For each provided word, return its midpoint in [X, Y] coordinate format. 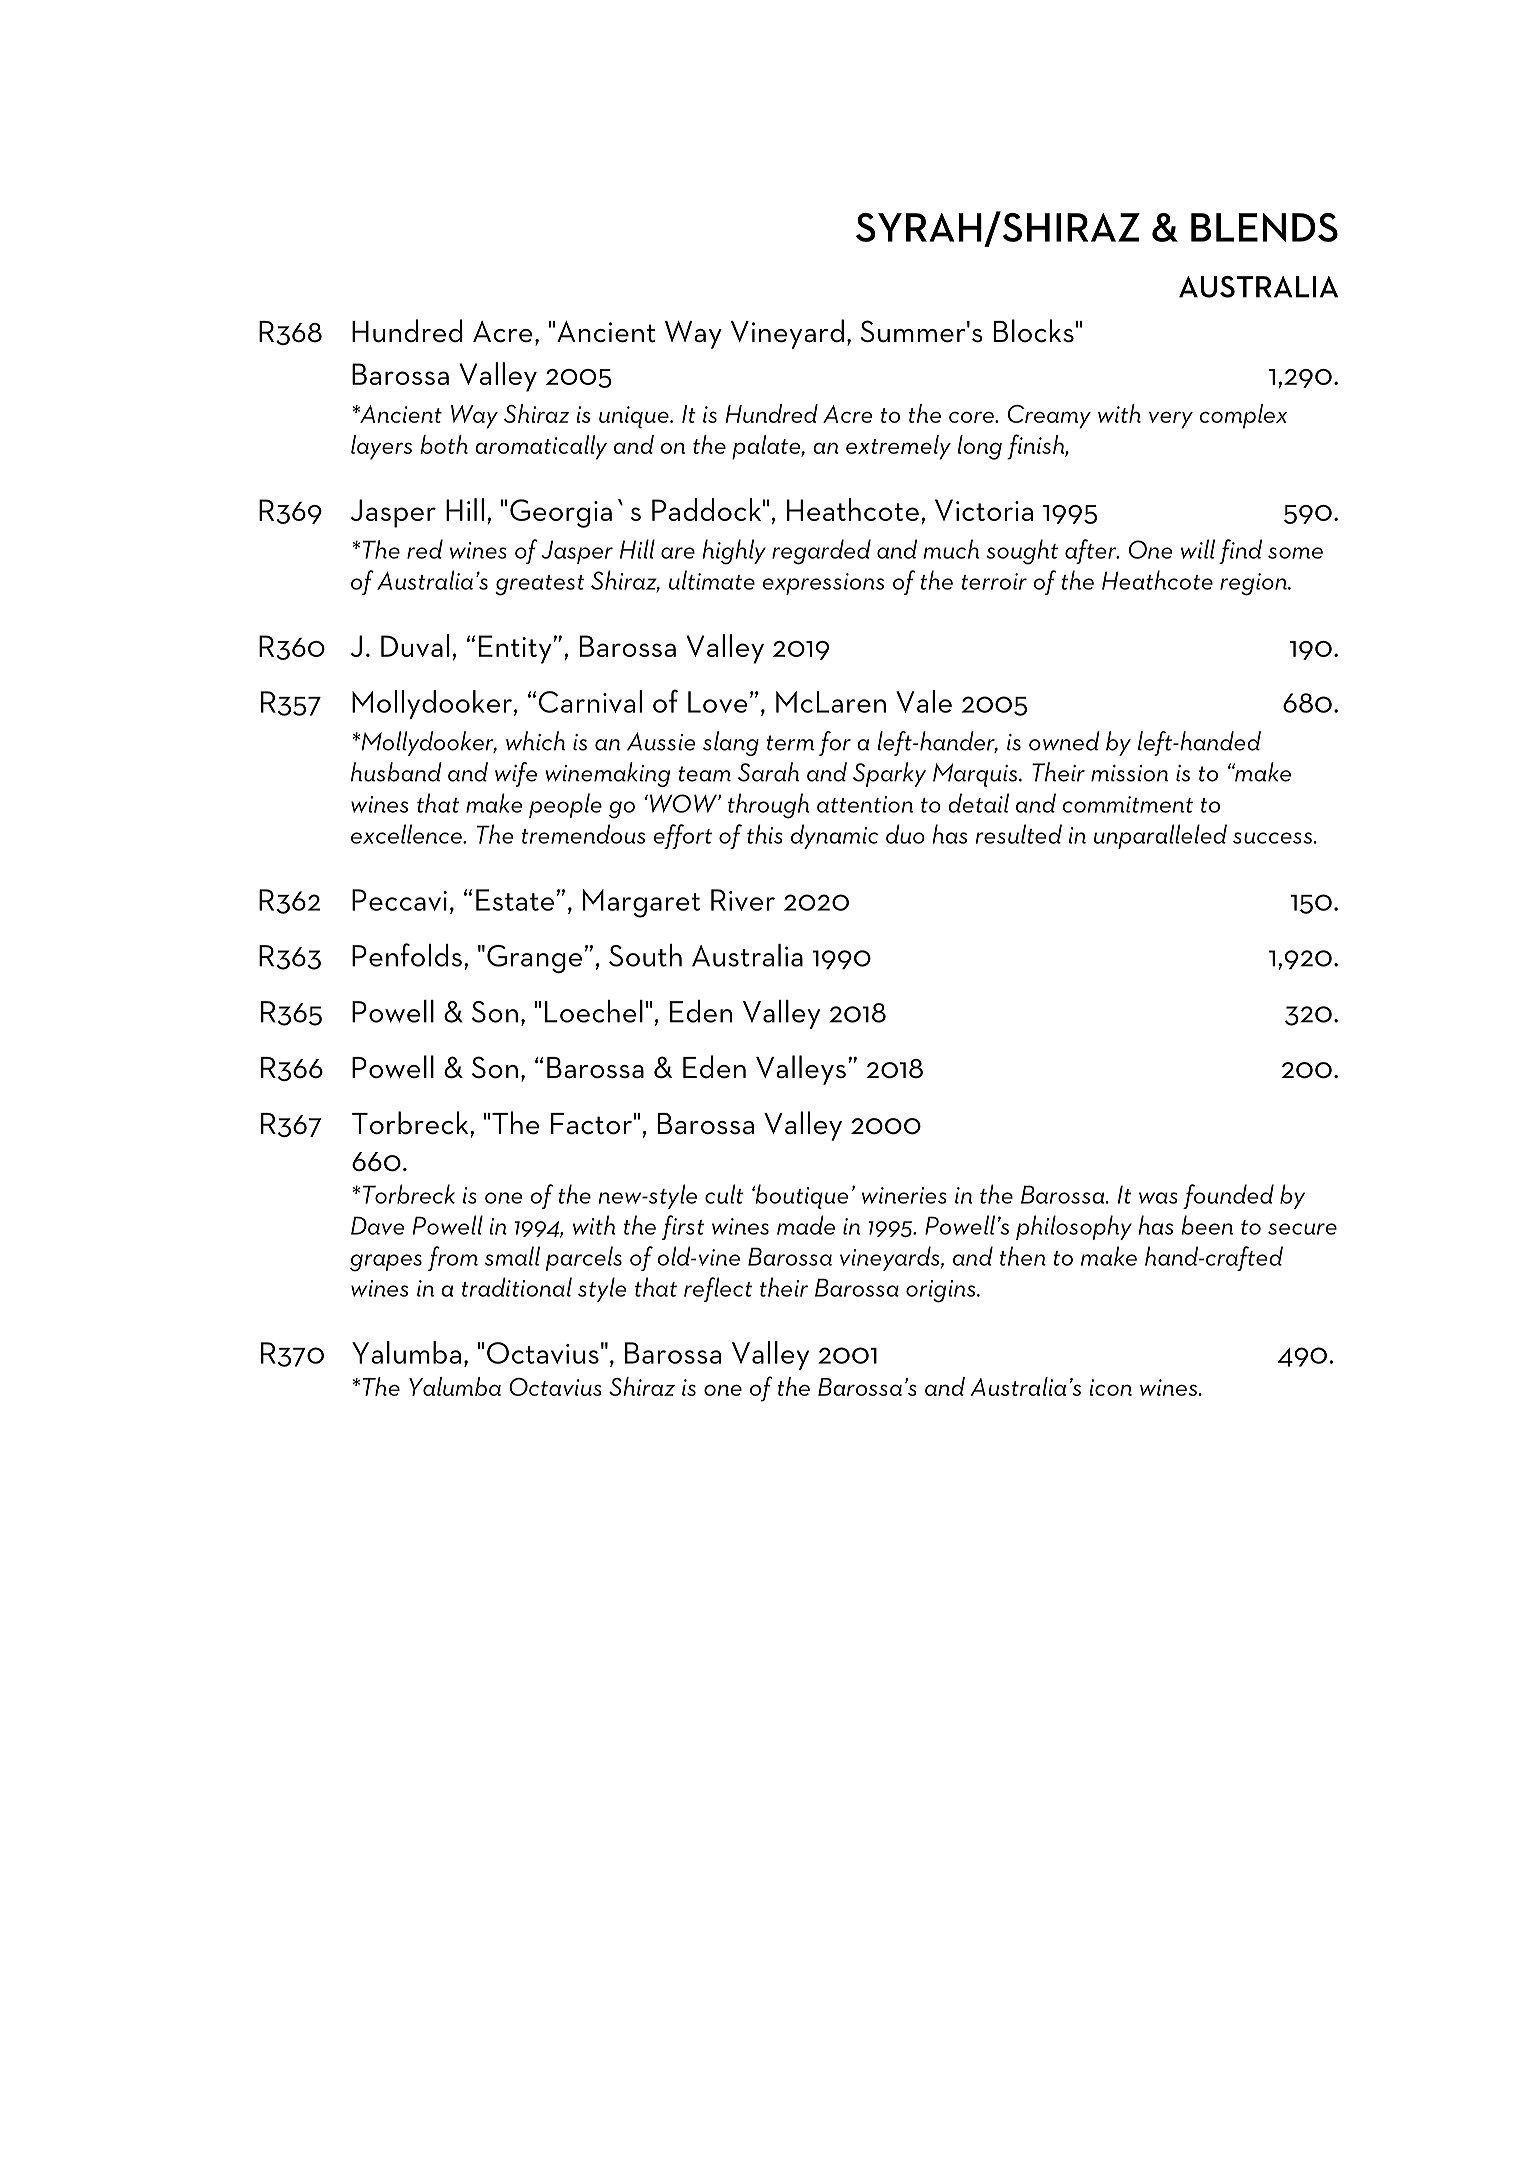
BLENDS [1264, 227]
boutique [800, 1196]
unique [635, 417]
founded [1228, 1196]
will [1198, 549]
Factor [592, 1124]
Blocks [1034, 331]
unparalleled [1160, 836]
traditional [517, 1287]
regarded [821, 552]
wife [516, 774]
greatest [540, 585]
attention [865, 804]
